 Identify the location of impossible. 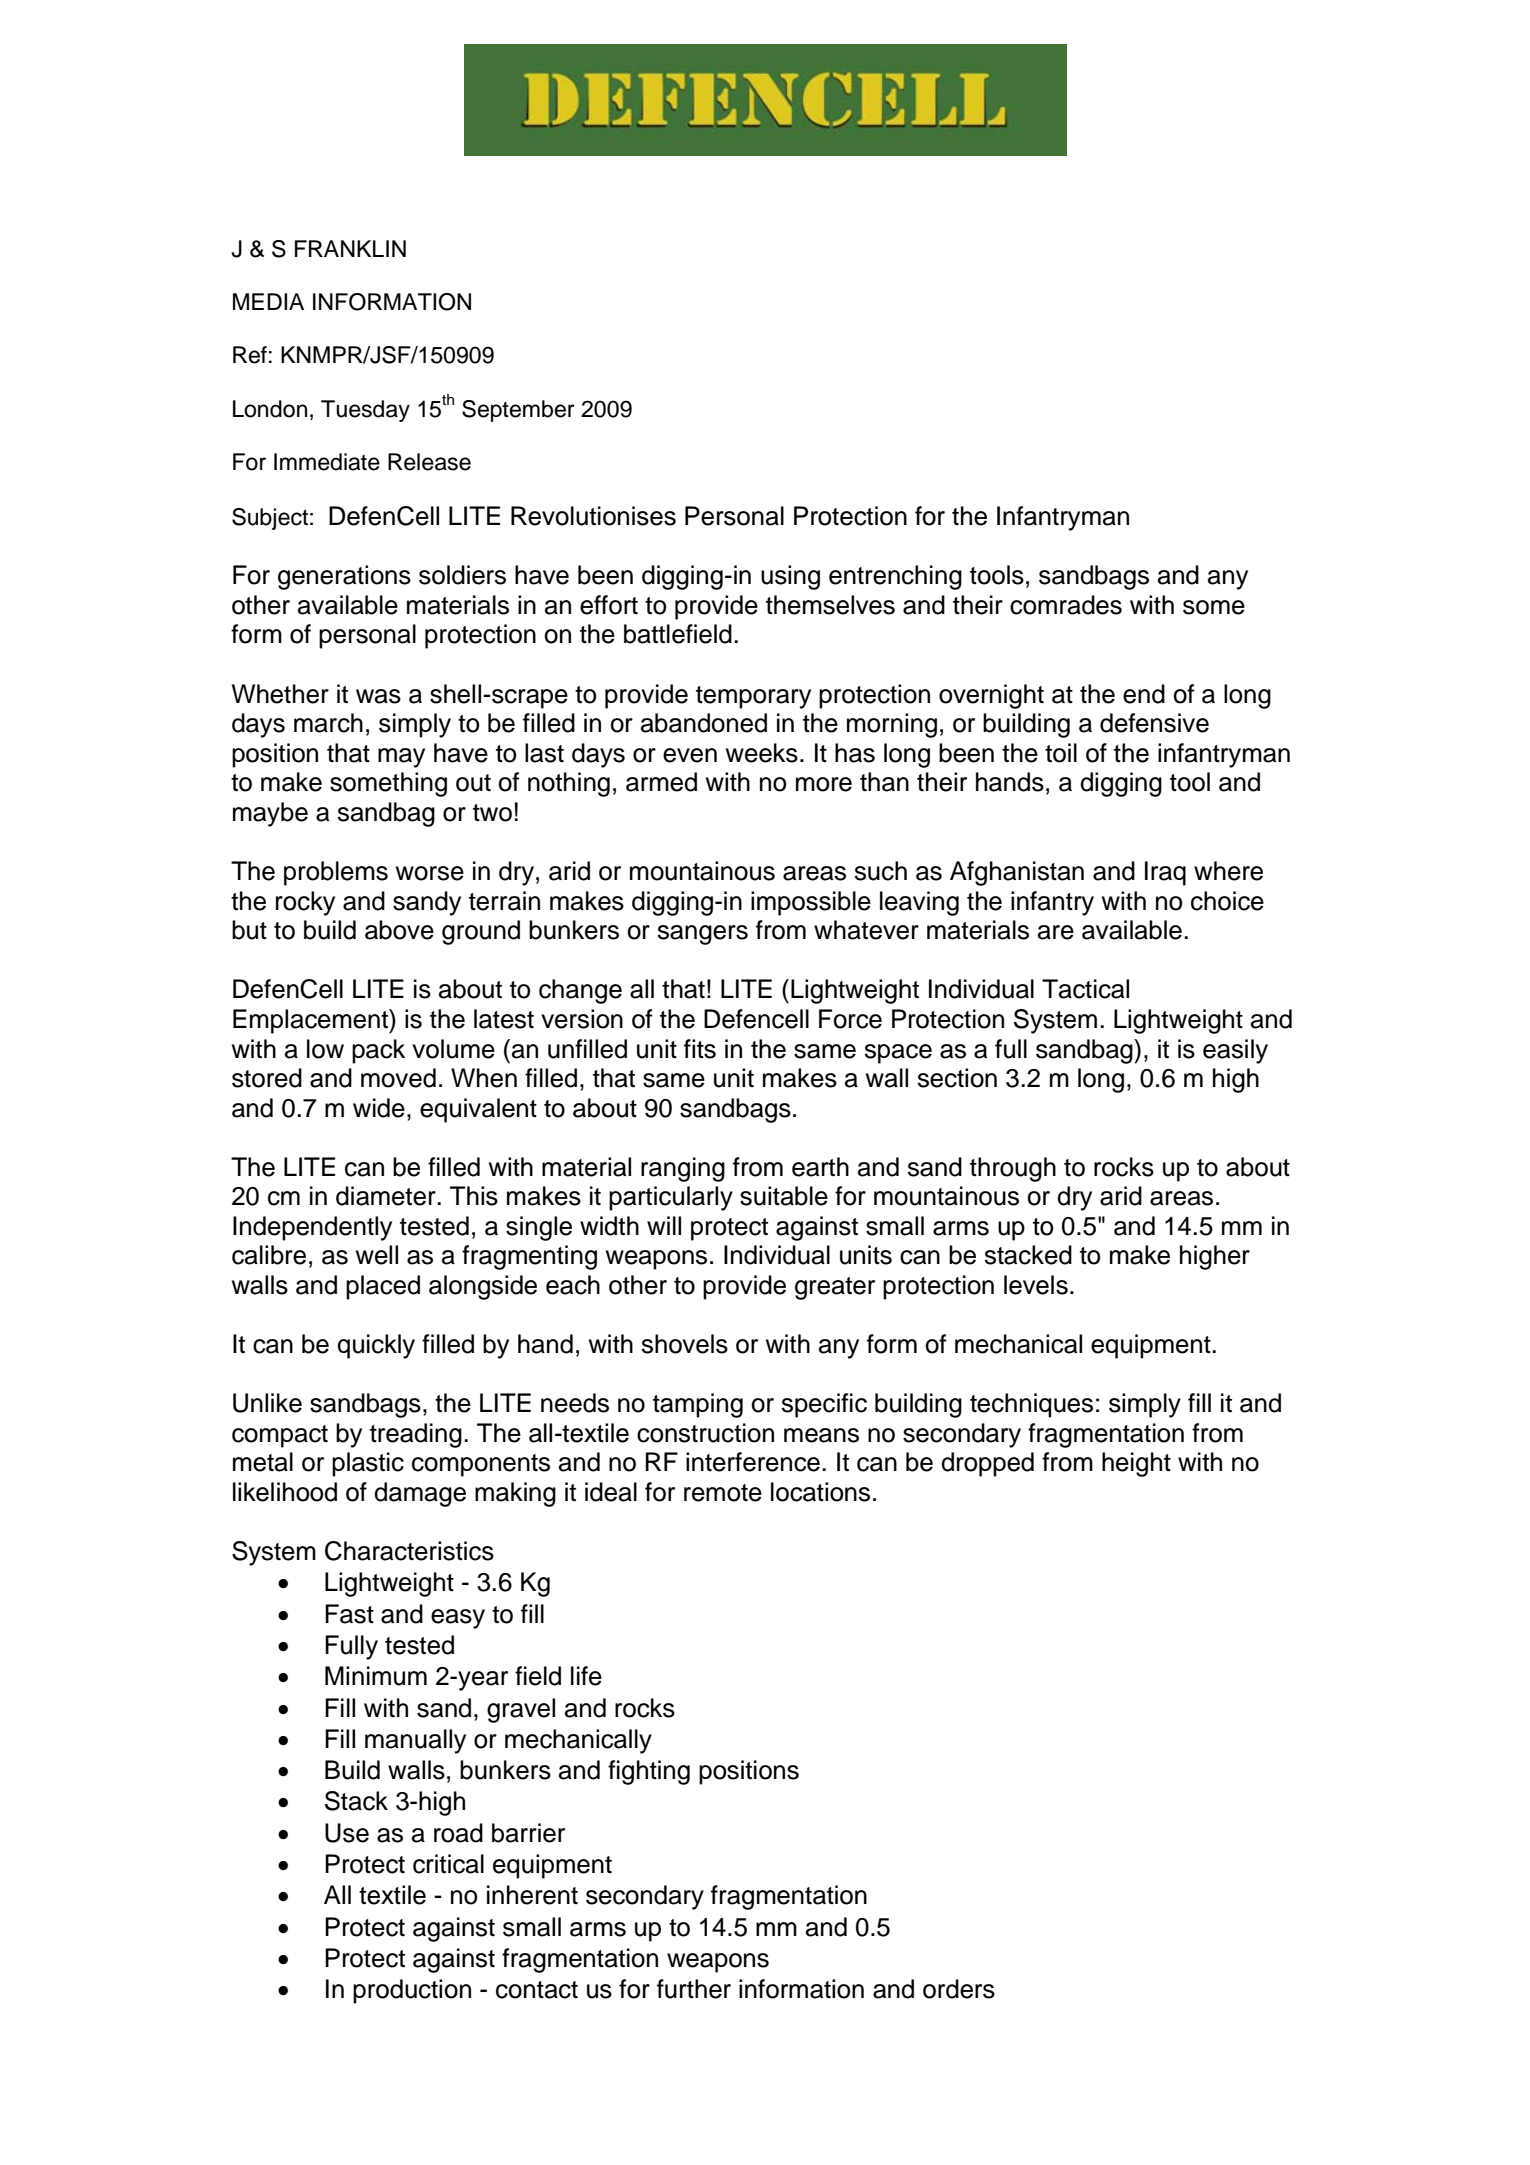
(811, 903).
